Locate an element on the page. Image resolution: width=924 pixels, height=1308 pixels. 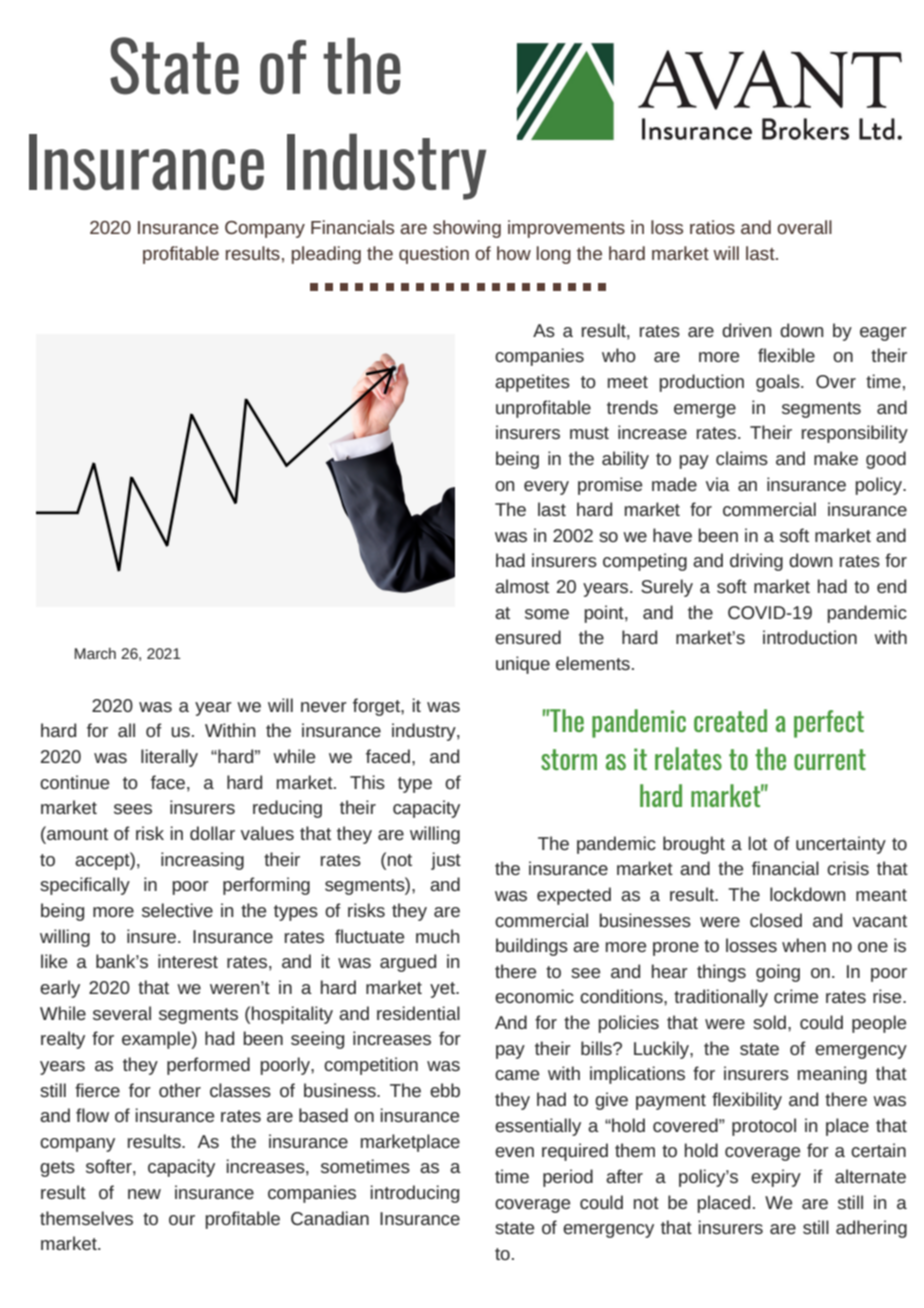
introducing is located at coordinates (415, 1194).
